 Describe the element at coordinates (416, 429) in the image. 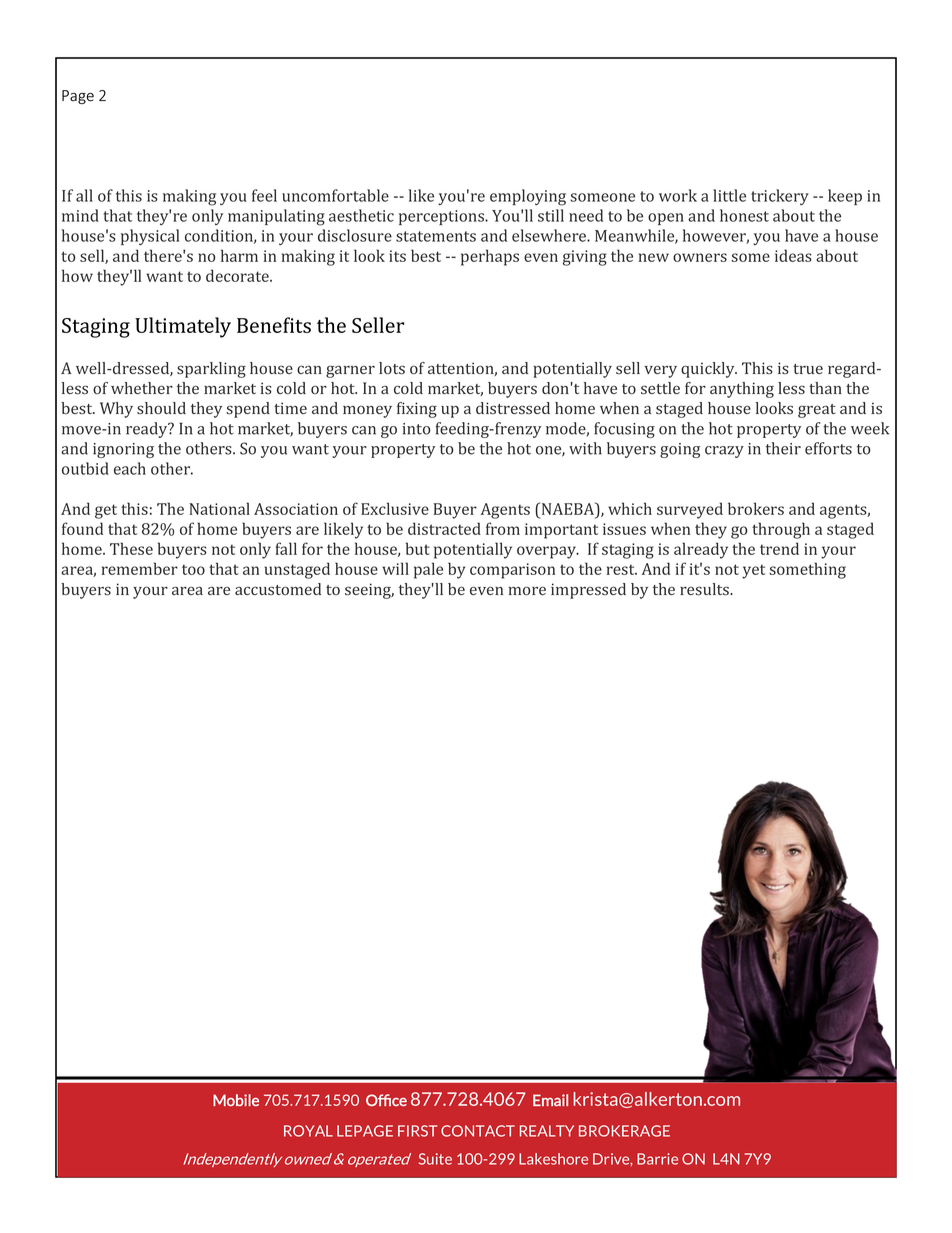

I see `into` at that location.
